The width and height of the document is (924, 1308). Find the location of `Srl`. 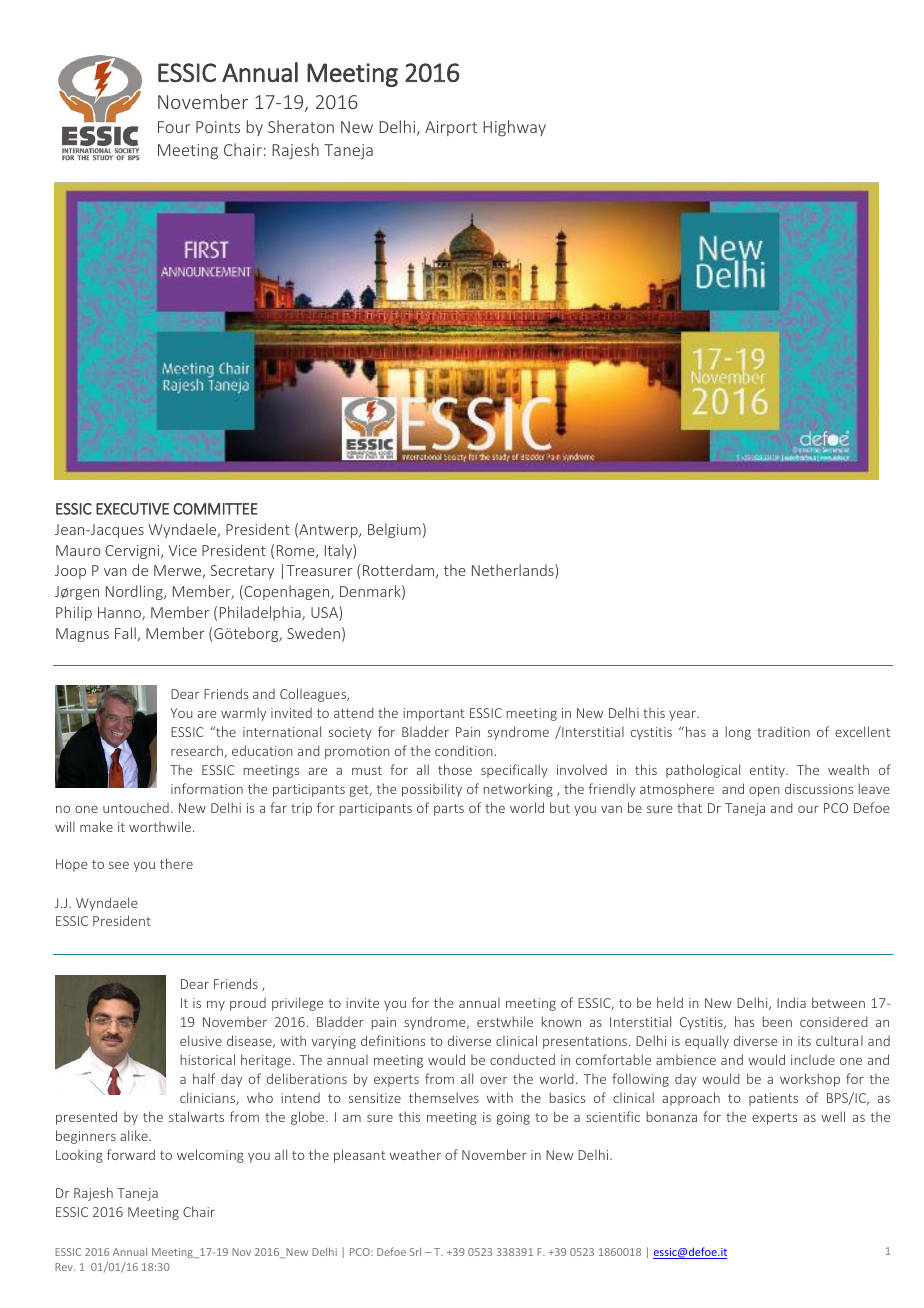

Srl is located at coordinates (415, 1251).
